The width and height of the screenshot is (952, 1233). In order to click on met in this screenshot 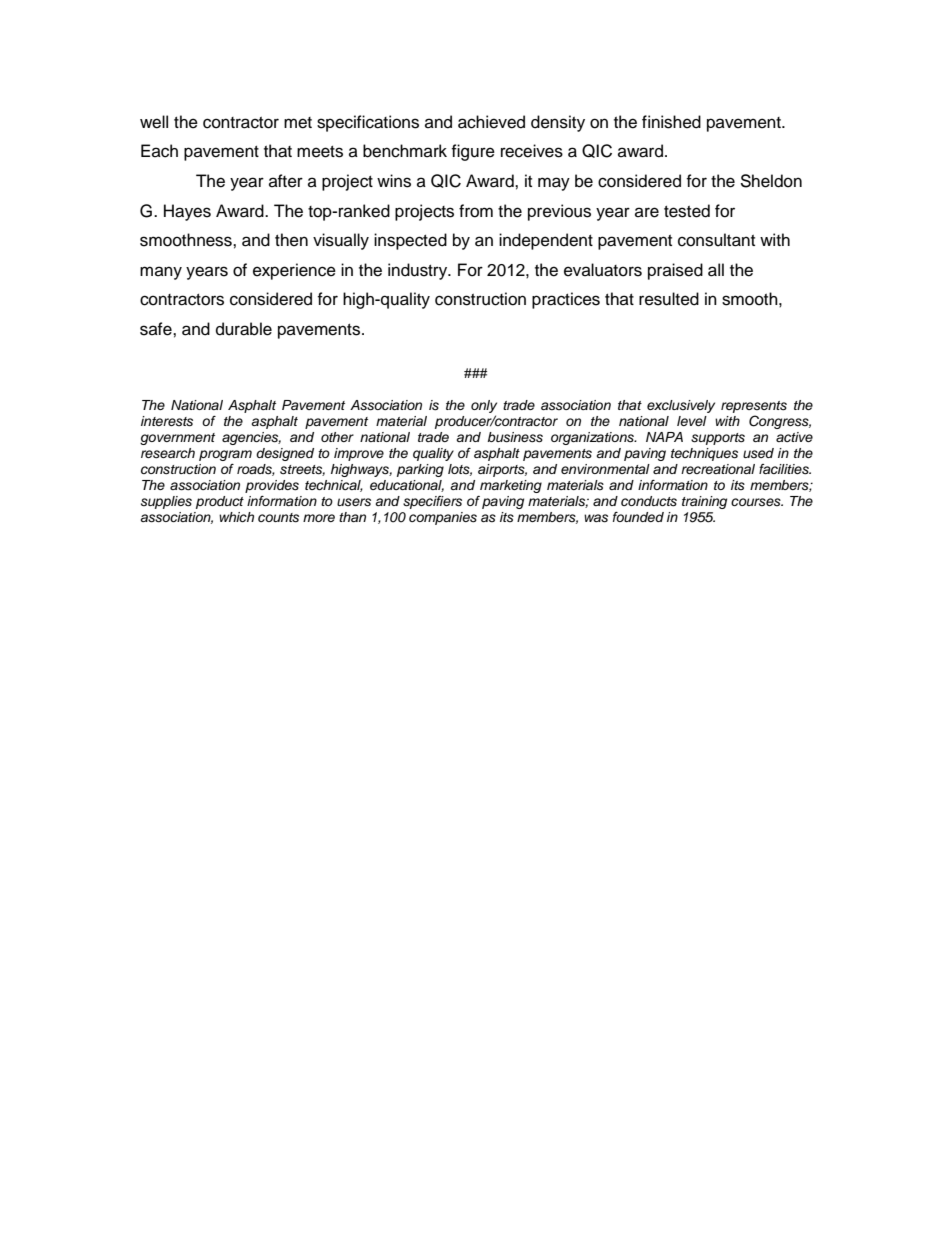, I will do `click(298, 123)`.
